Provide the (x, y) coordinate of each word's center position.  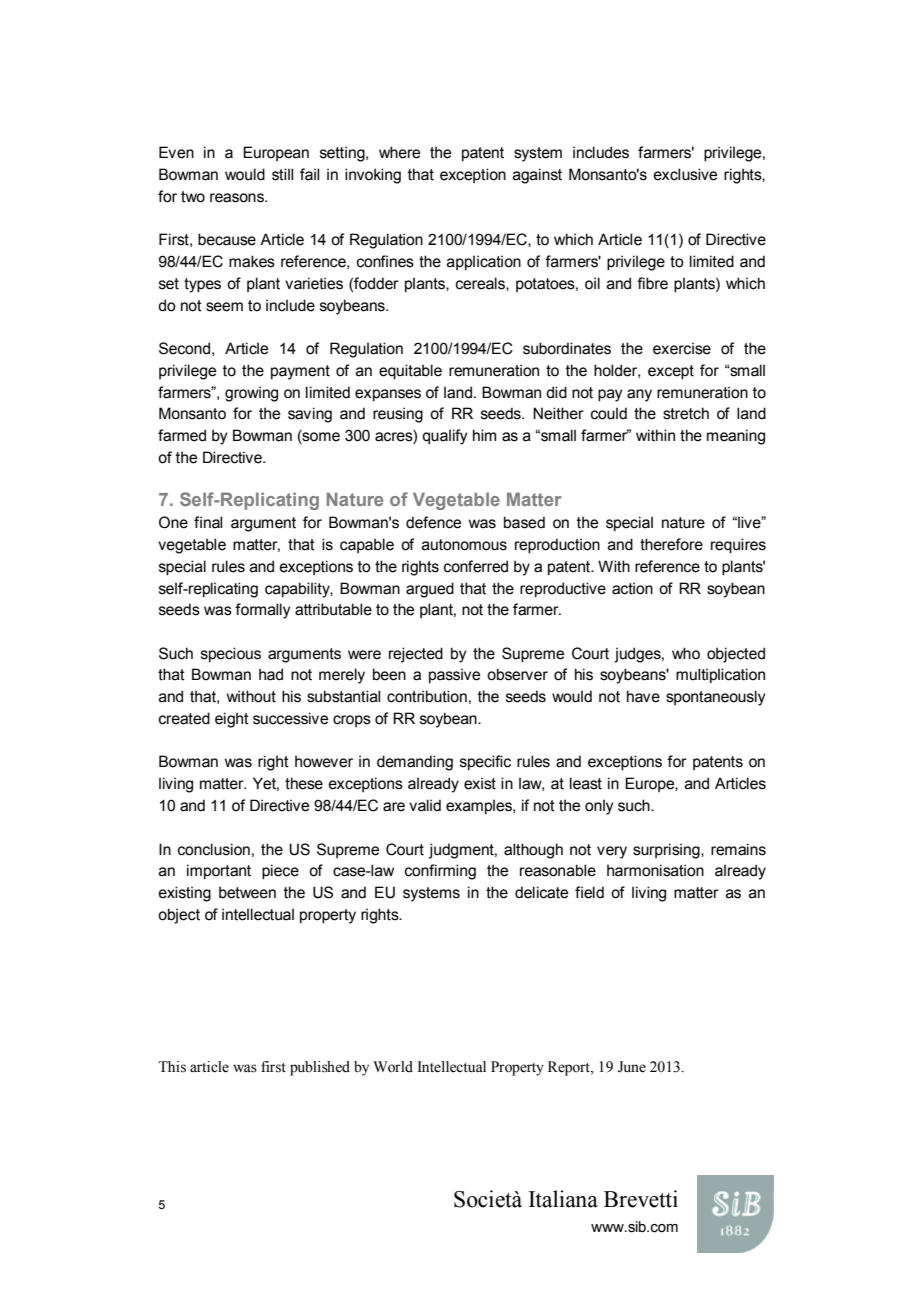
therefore (671, 544)
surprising (667, 851)
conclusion (214, 849)
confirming (440, 872)
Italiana (563, 1199)
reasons (238, 198)
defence (433, 522)
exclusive (685, 174)
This (172, 1067)
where (399, 152)
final (208, 522)
